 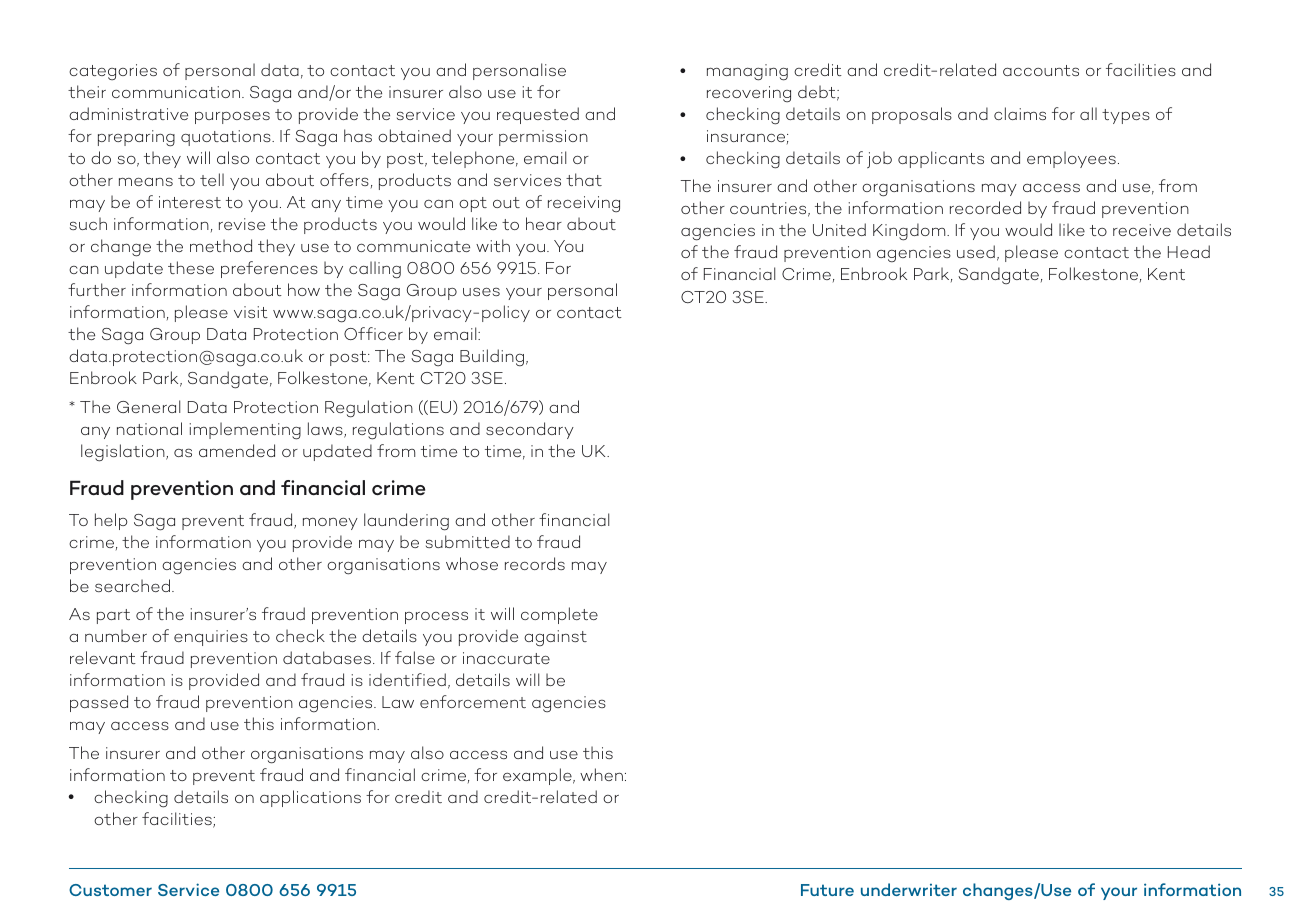 I want to click on complete, so click(x=559, y=615).
